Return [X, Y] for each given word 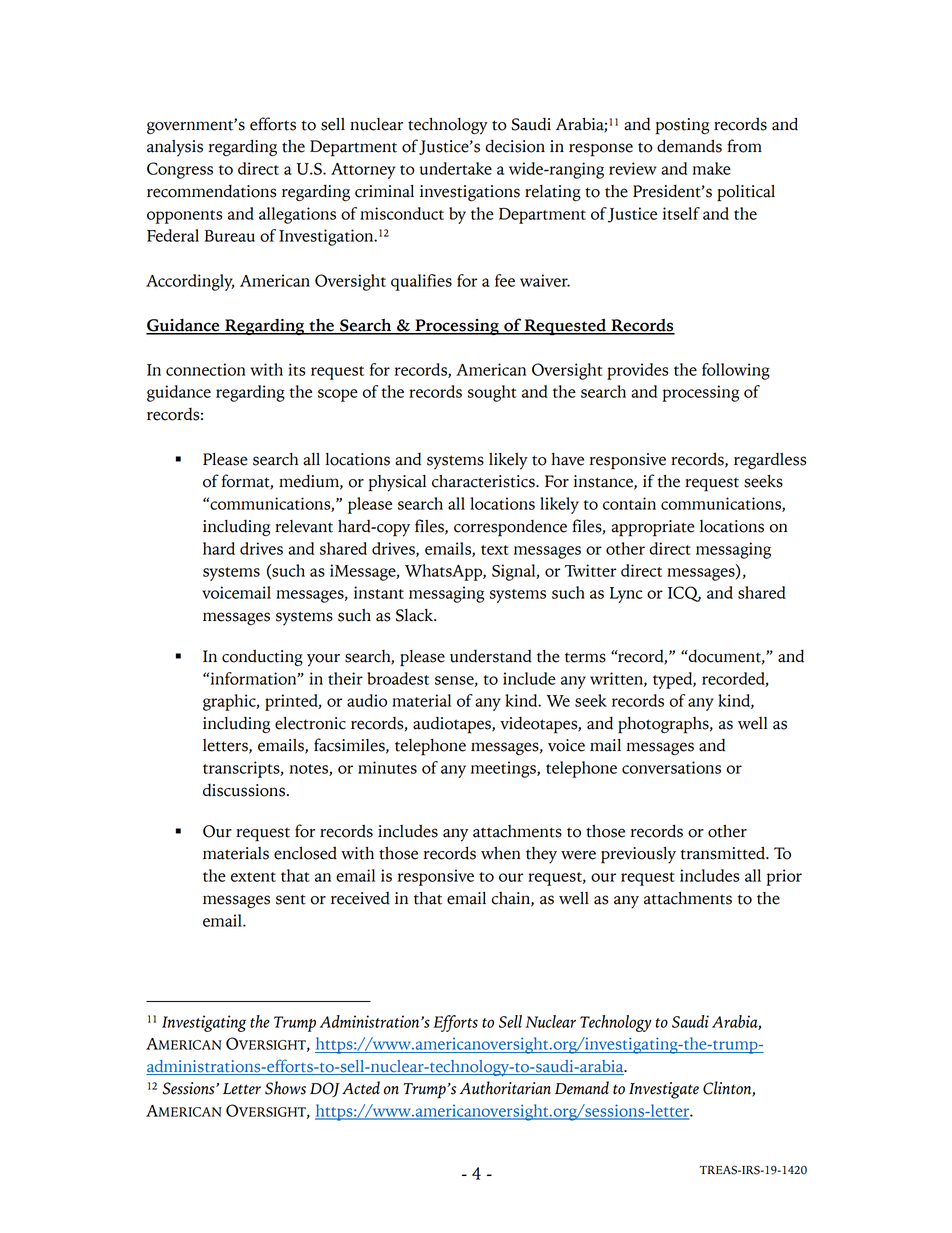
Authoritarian [505, 1088]
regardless [770, 461]
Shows [285, 1088]
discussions [244, 790]
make [711, 168]
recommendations [211, 191]
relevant [304, 526]
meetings [504, 769]
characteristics [484, 481]
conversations [671, 767]
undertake [456, 168]
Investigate [664, 1090]
